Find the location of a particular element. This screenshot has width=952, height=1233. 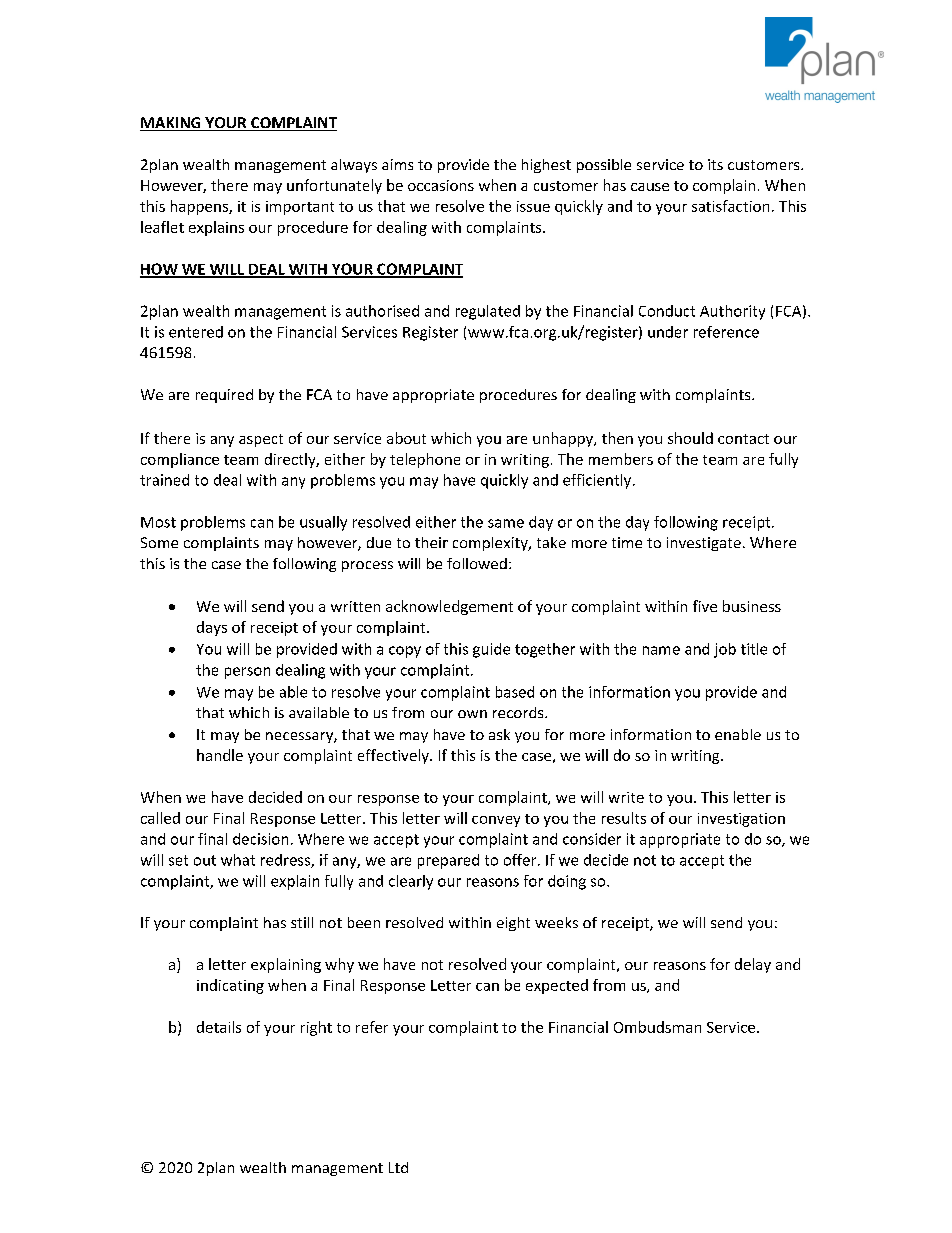

guide is located at coordinates (491, 650).
